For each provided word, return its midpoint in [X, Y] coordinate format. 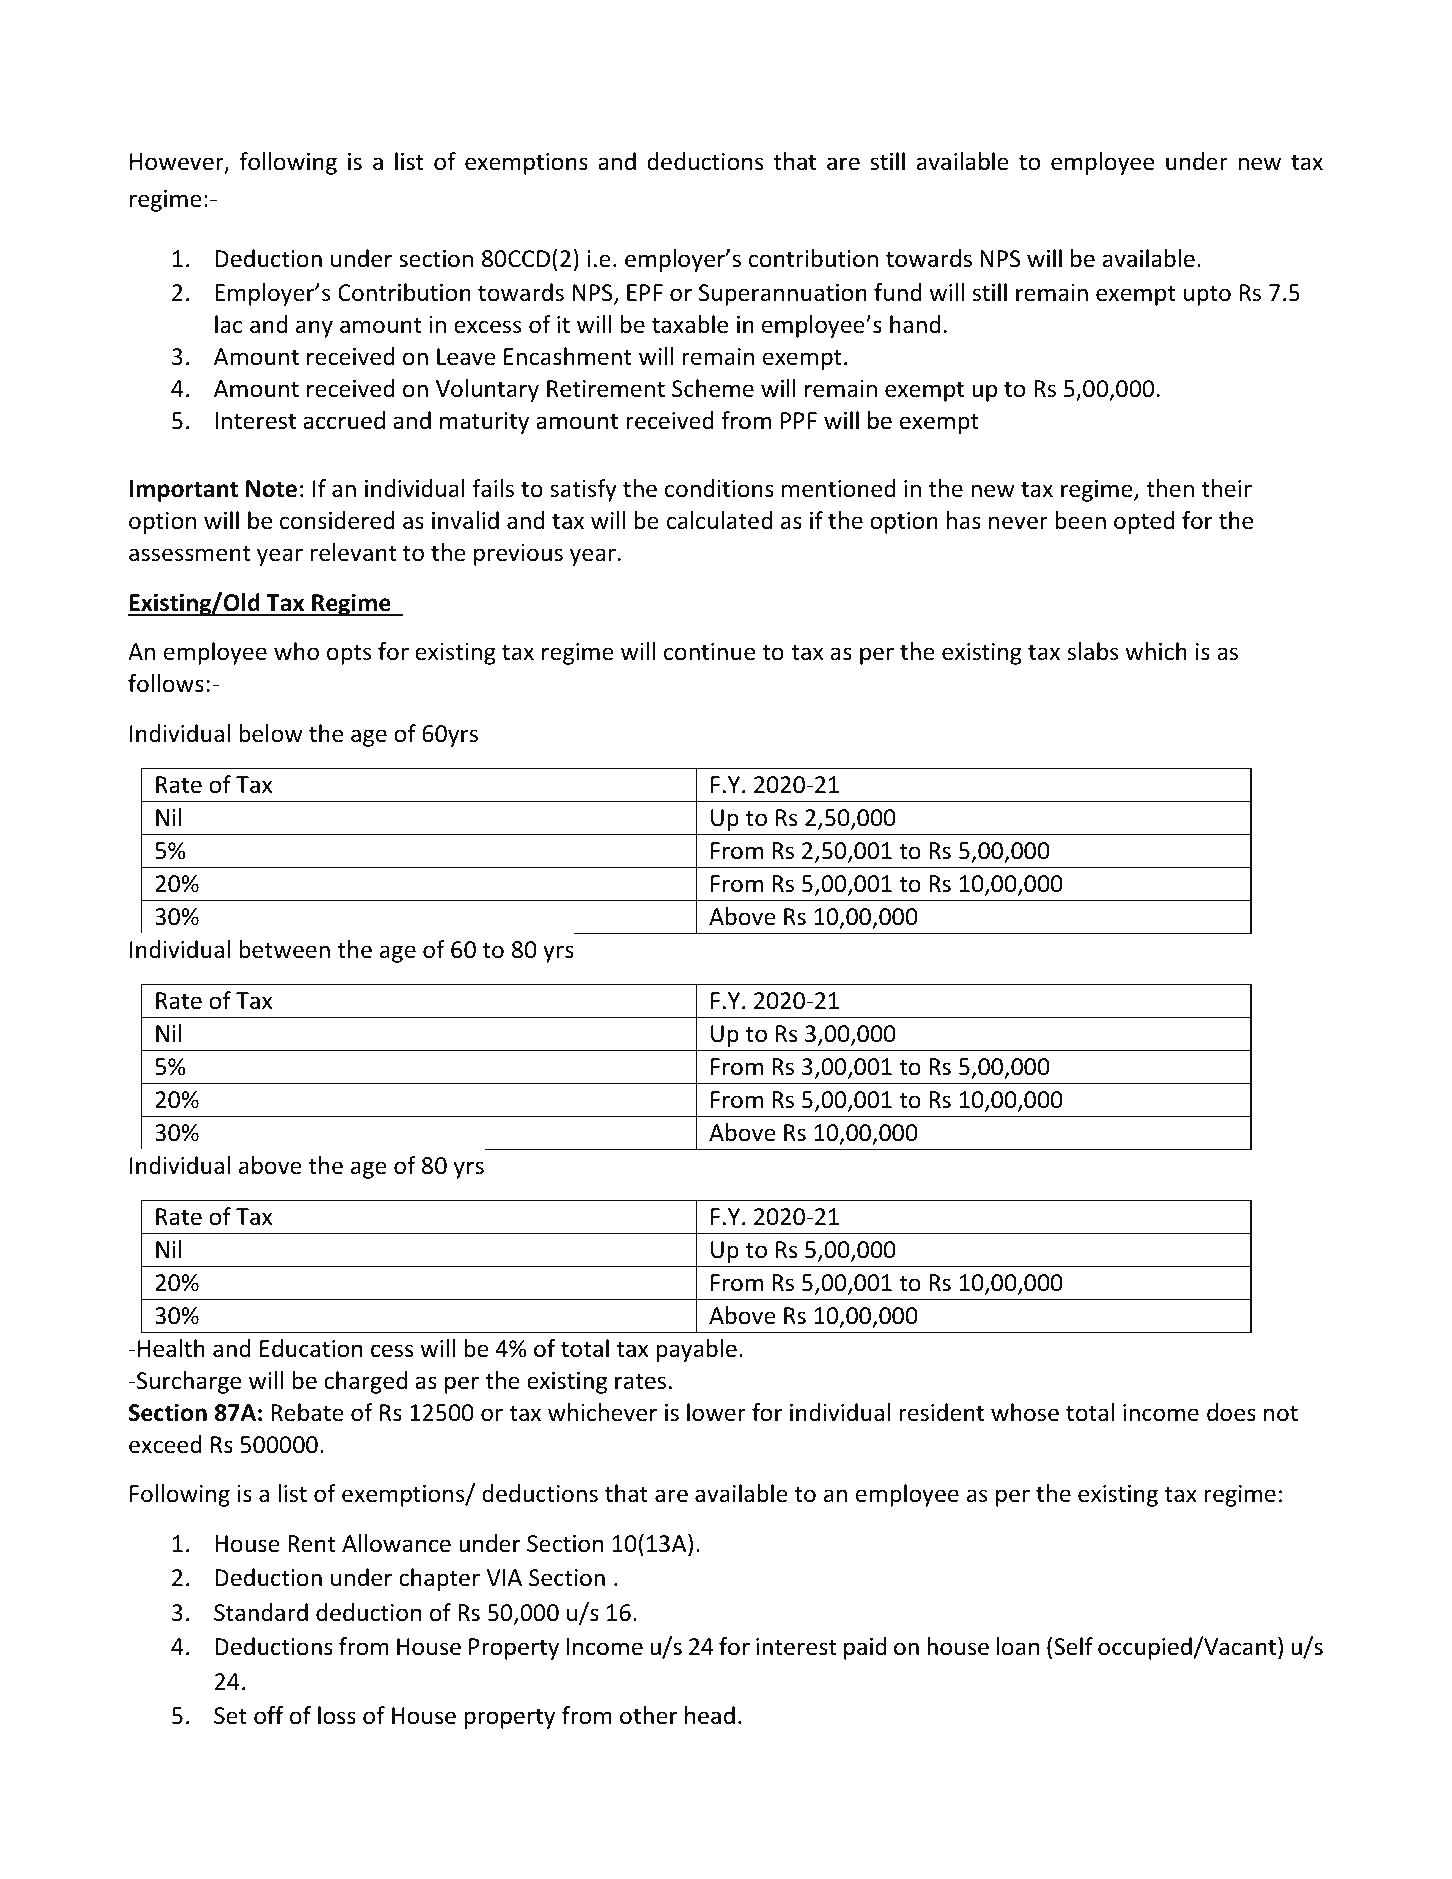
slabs [1093, 651]
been [1080, 520]
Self [1073, 1646]
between [284, 949]
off [269, 1715]
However [178, 163]
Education [311, 1348]
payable [696, 1350]
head [710, 1715]
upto [1207, 295]
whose [1025, 1412]
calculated [719, 520]
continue [709, 652]
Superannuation [783, 295]
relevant [353, 552]
